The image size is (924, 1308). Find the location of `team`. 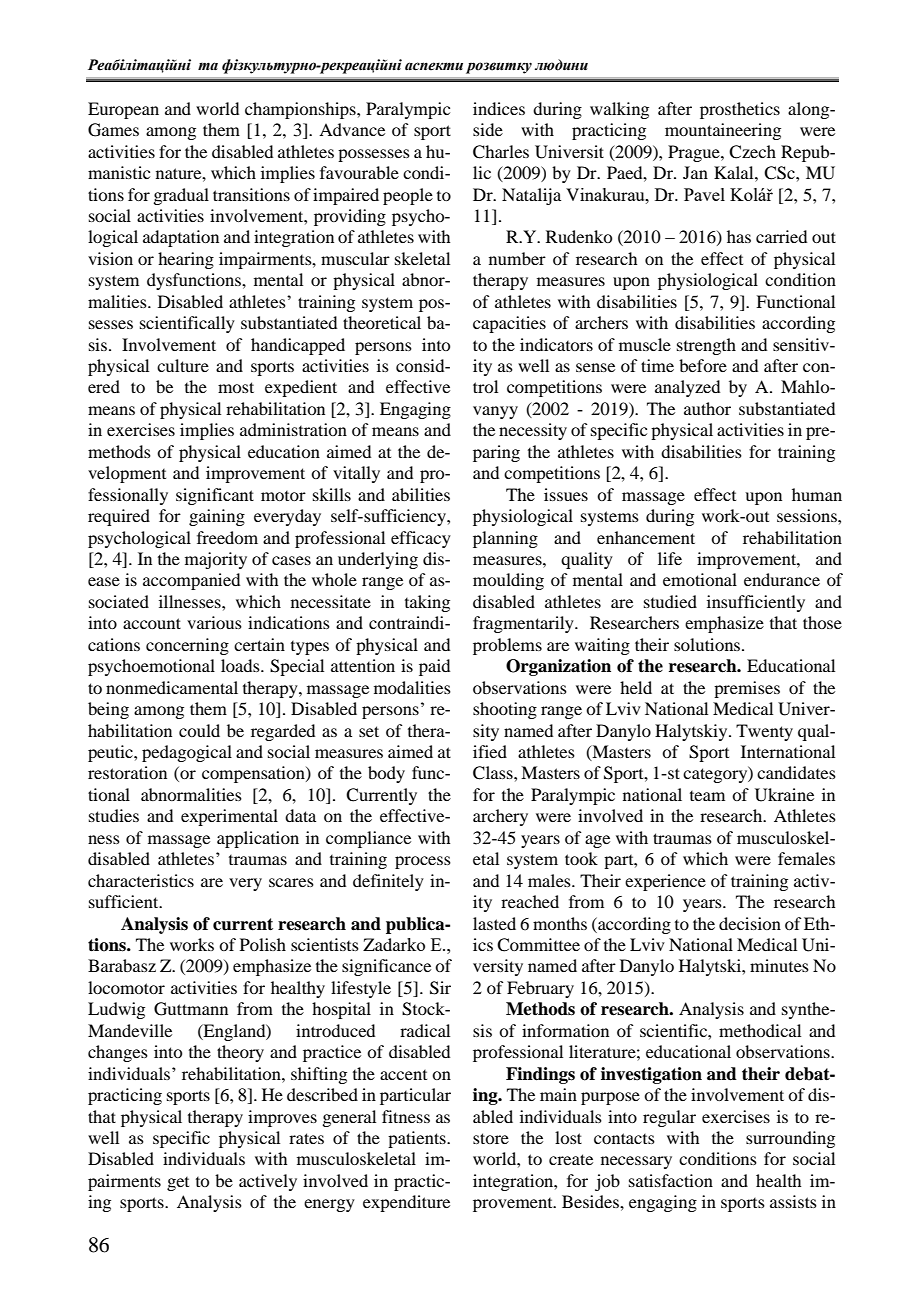

team is located at coordinates (707, 796).
